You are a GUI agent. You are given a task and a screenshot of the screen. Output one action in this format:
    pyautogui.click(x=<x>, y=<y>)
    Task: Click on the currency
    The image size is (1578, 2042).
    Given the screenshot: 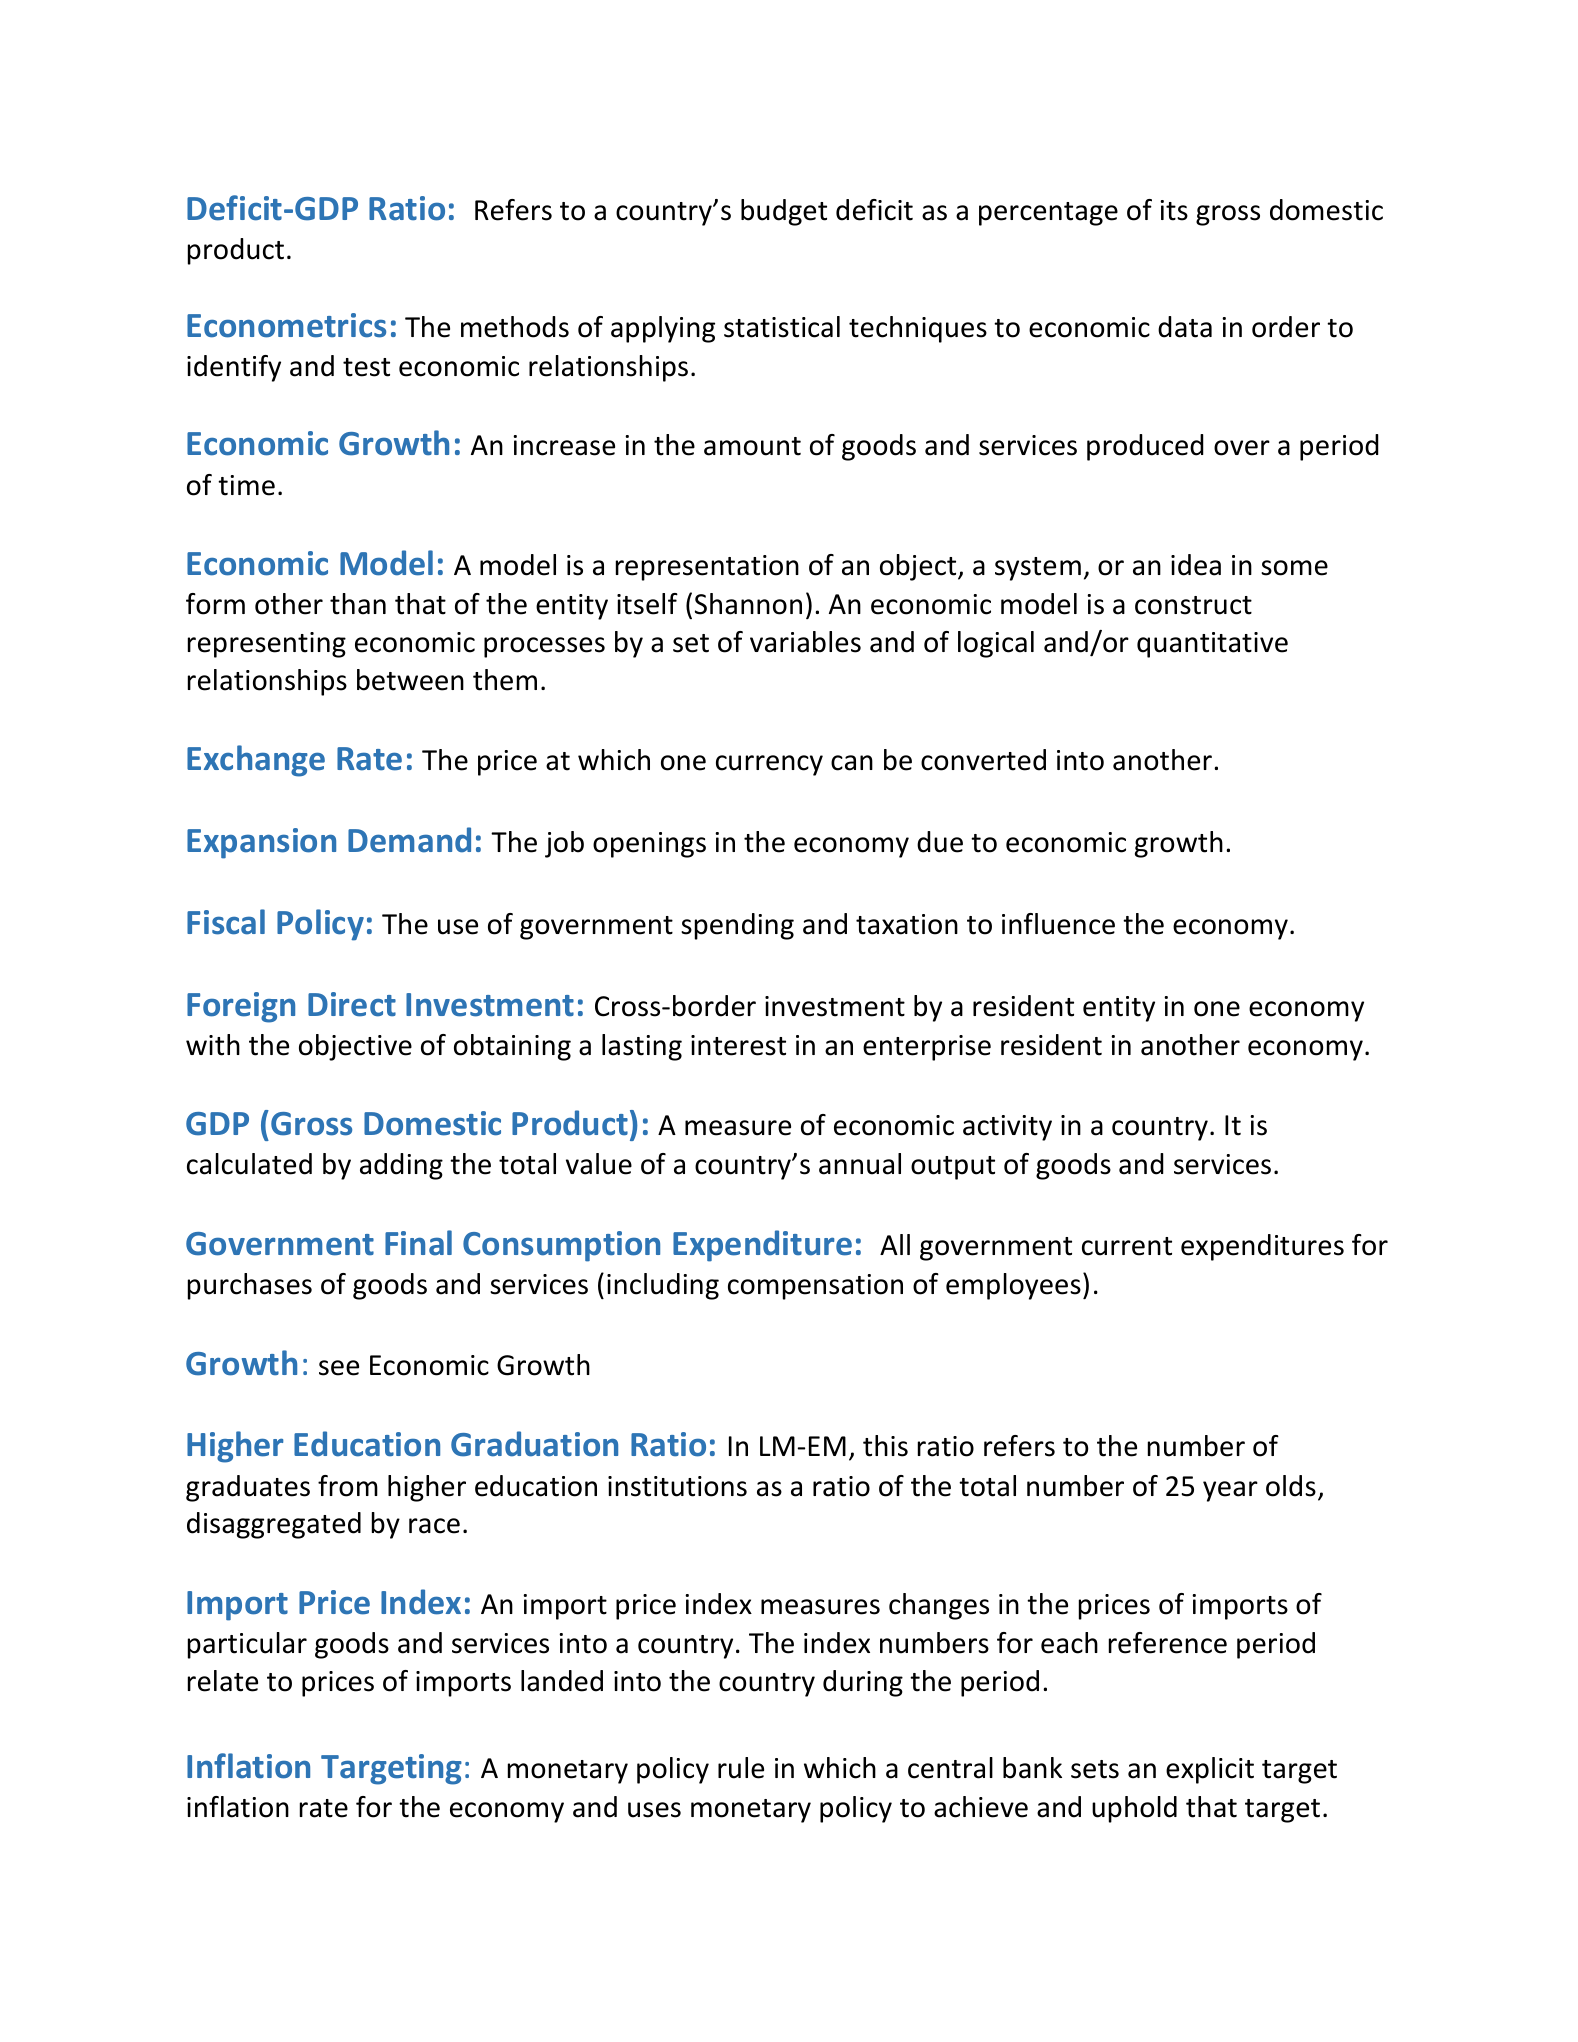 What is the action you would take?
    pyautogui.click(x=769, y=765)
